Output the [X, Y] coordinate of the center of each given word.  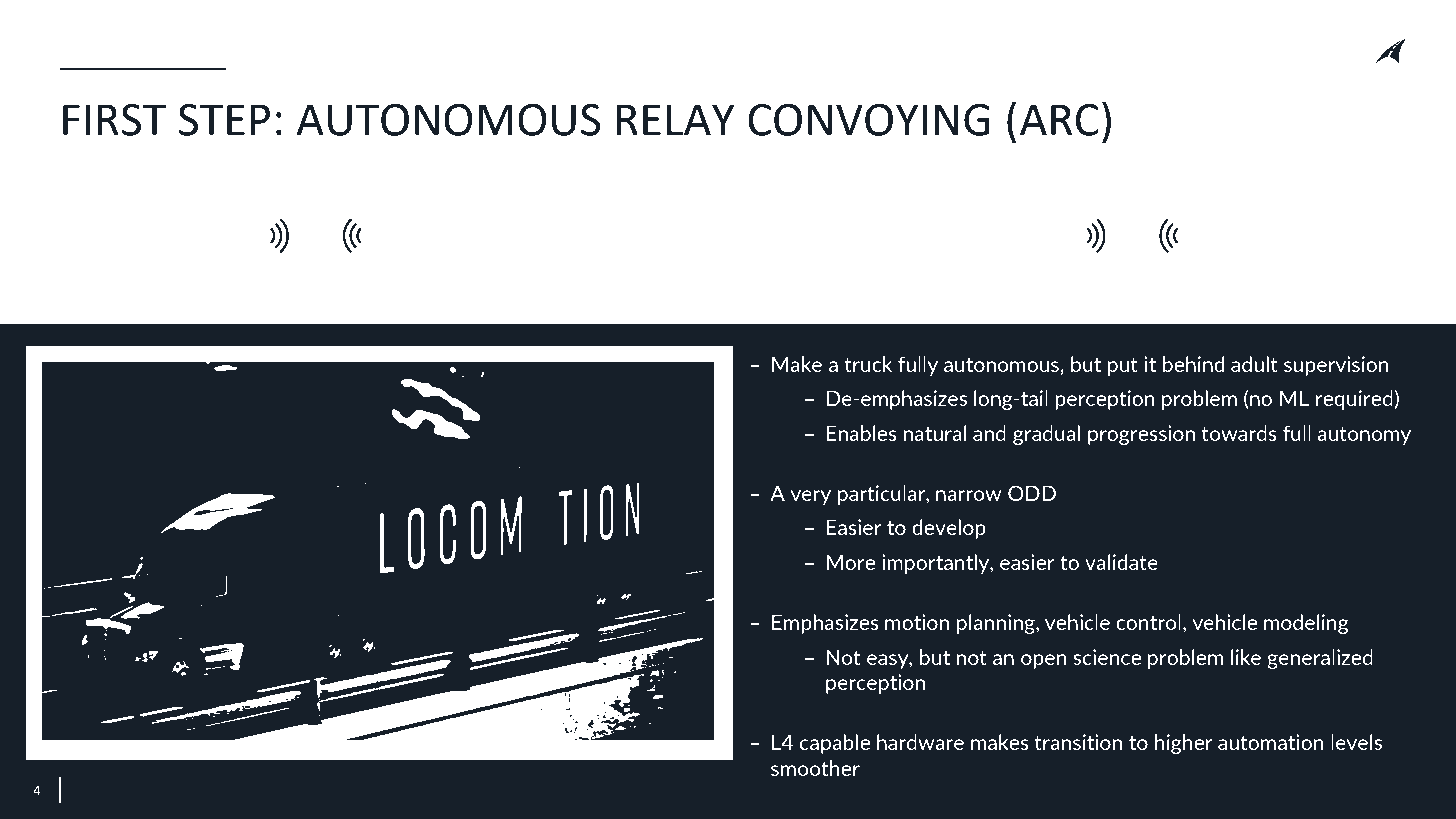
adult [1254, 364]
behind [1193, 364]
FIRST [114, 120]
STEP [224, 120]
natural [935, 433]
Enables [862, 433]
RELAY [676, 119]
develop [949, 529]
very [810, 497]
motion [917, 622]
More [851, 562]
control [1148, 622]
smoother [815, 768]
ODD [1032, 493]
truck [868, 364]
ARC [1059, 120]
